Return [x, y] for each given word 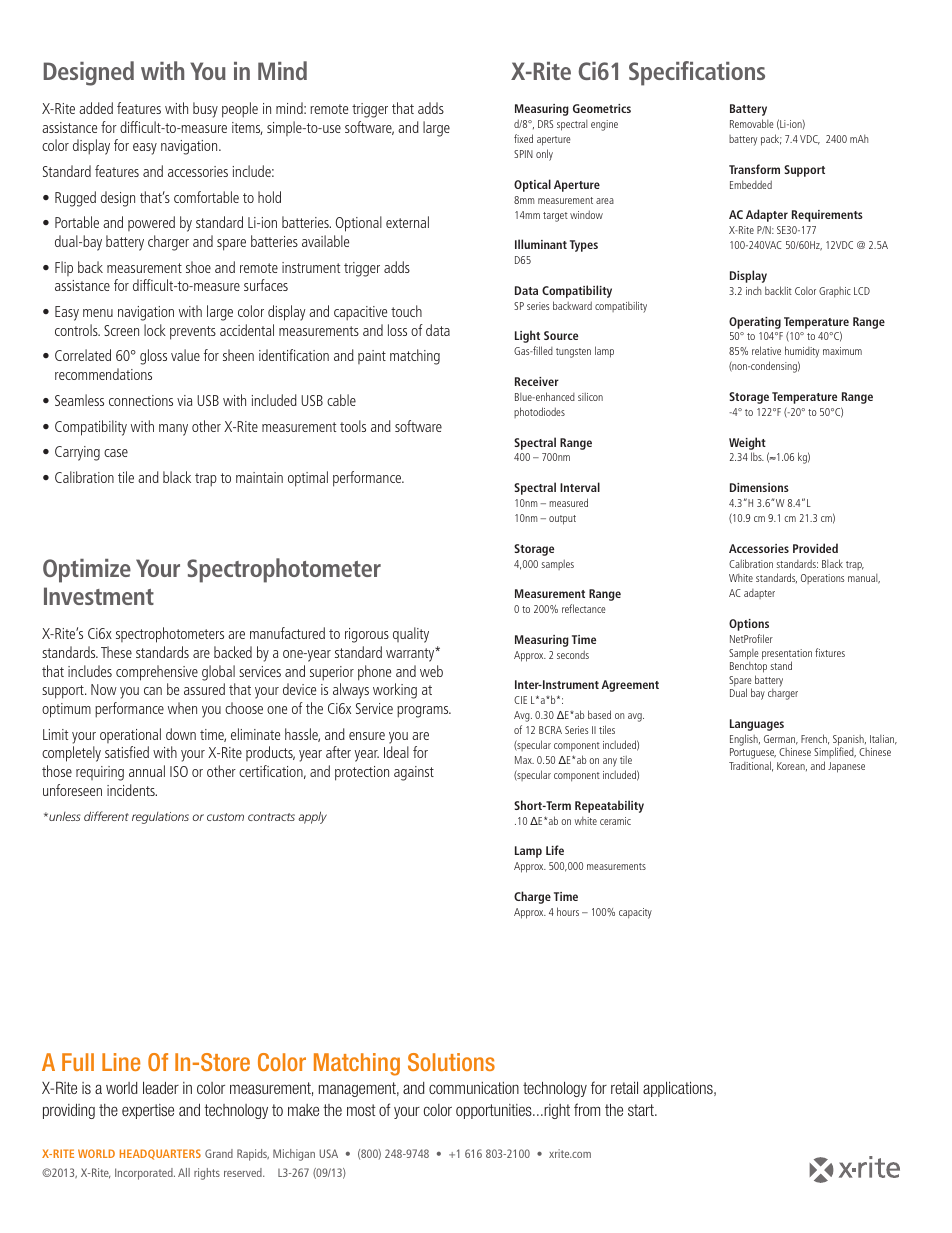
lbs [757, 456]
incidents [132, 790]
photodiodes [539, 412]
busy [205, 110]
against [414, 773]
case [116, 453]
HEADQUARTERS [160, 1154]
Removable [752, 123]
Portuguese [753, 755]
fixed [523, 138]
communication [474, 1088]
